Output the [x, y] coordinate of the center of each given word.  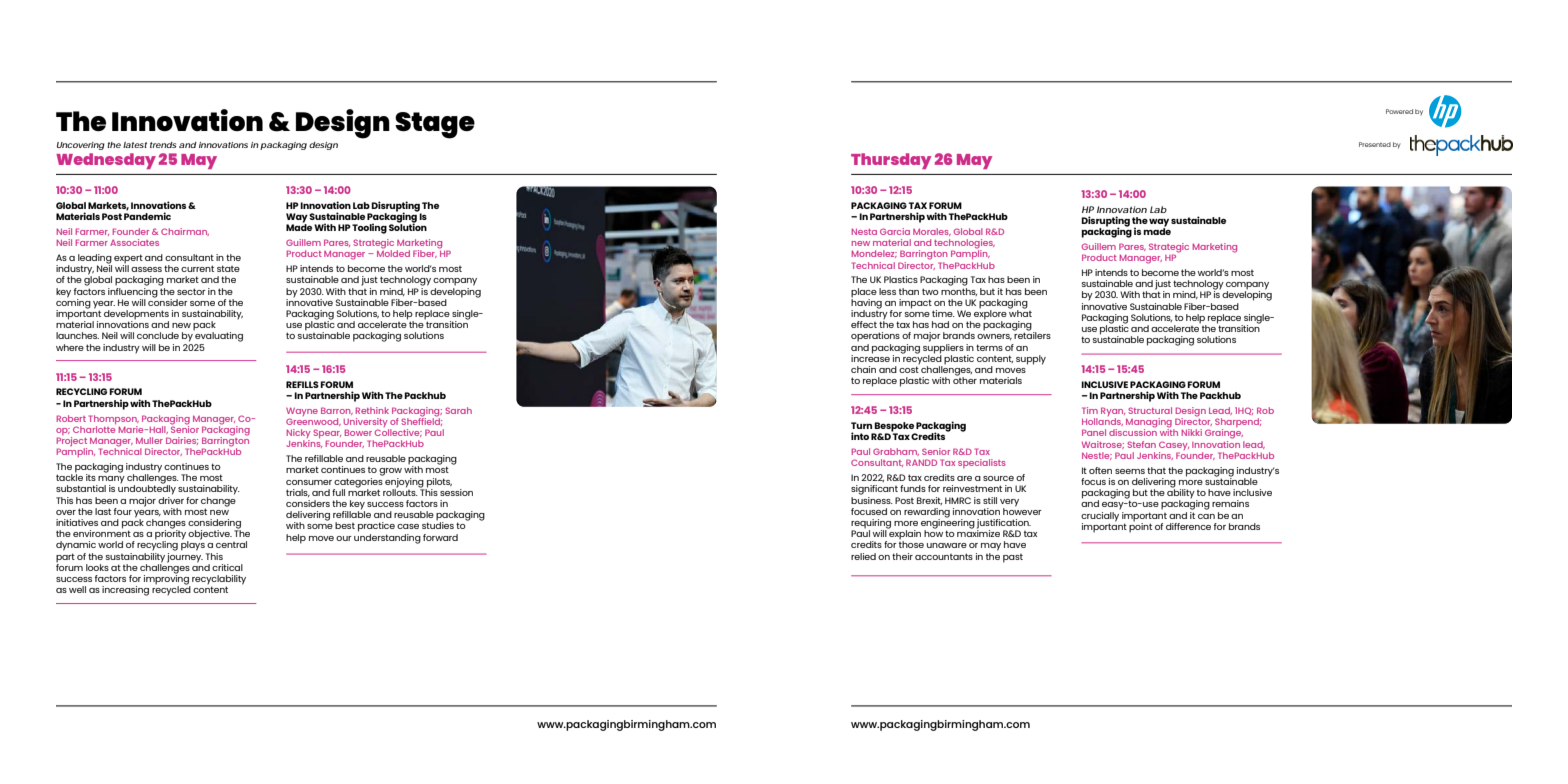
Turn [861, 425]
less [887, 291]
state [228, 268]
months [959, 290]
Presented [1375, 144]
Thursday [891, 161]
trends [163, 145]
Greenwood [313, 422]
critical [227, 567]
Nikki [1192, 432]
